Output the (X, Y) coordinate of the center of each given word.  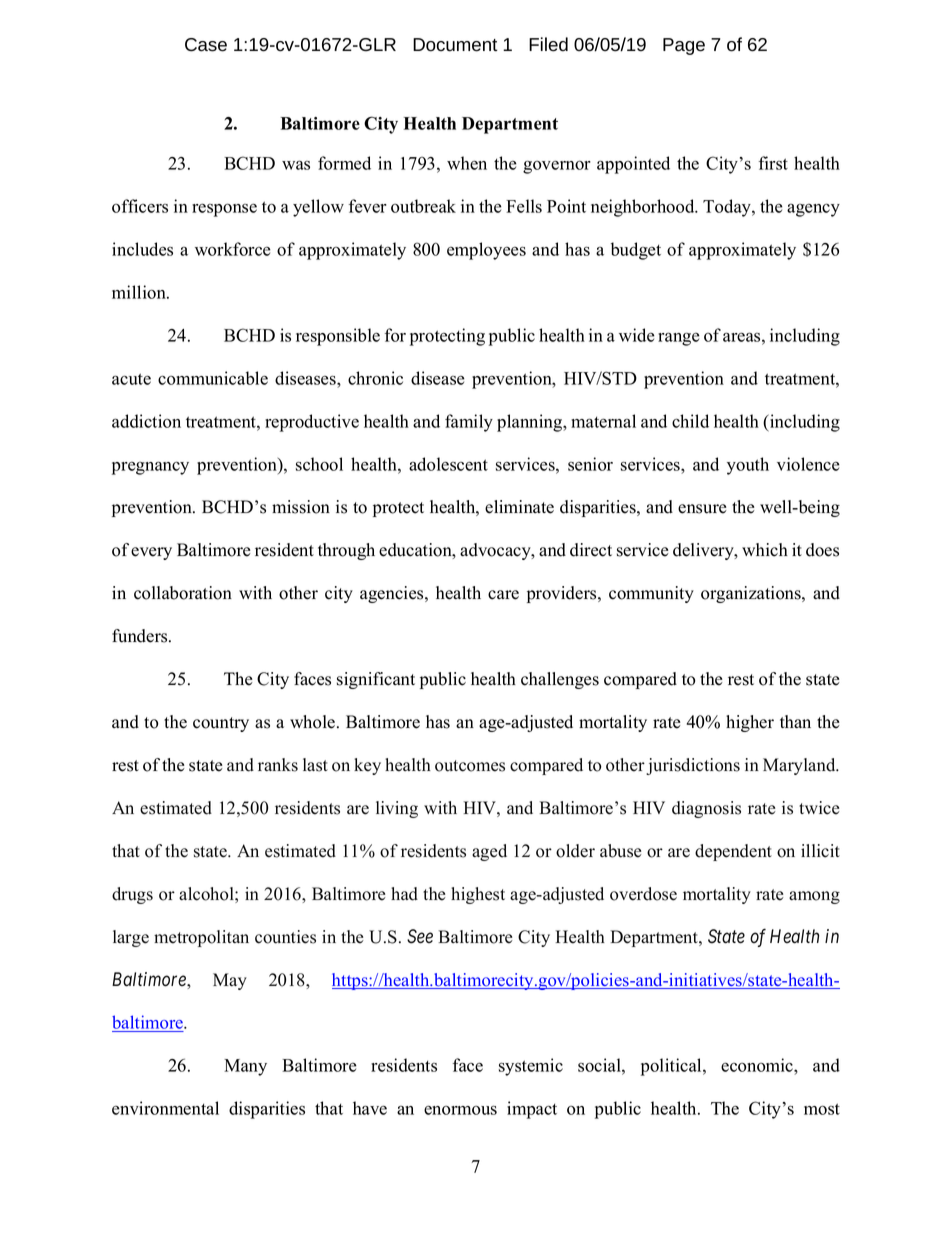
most (822, 1109)
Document (455, 45)
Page (684, 46)
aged (489, 852)
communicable (213, 378)
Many (245, 1067)
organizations (752, 594)
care (503, 595)
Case (206, 45)
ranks (278, 765)
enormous (460, 1110)
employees (486, 251)
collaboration (183, 593)
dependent (733, 852)
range (679, 339)
